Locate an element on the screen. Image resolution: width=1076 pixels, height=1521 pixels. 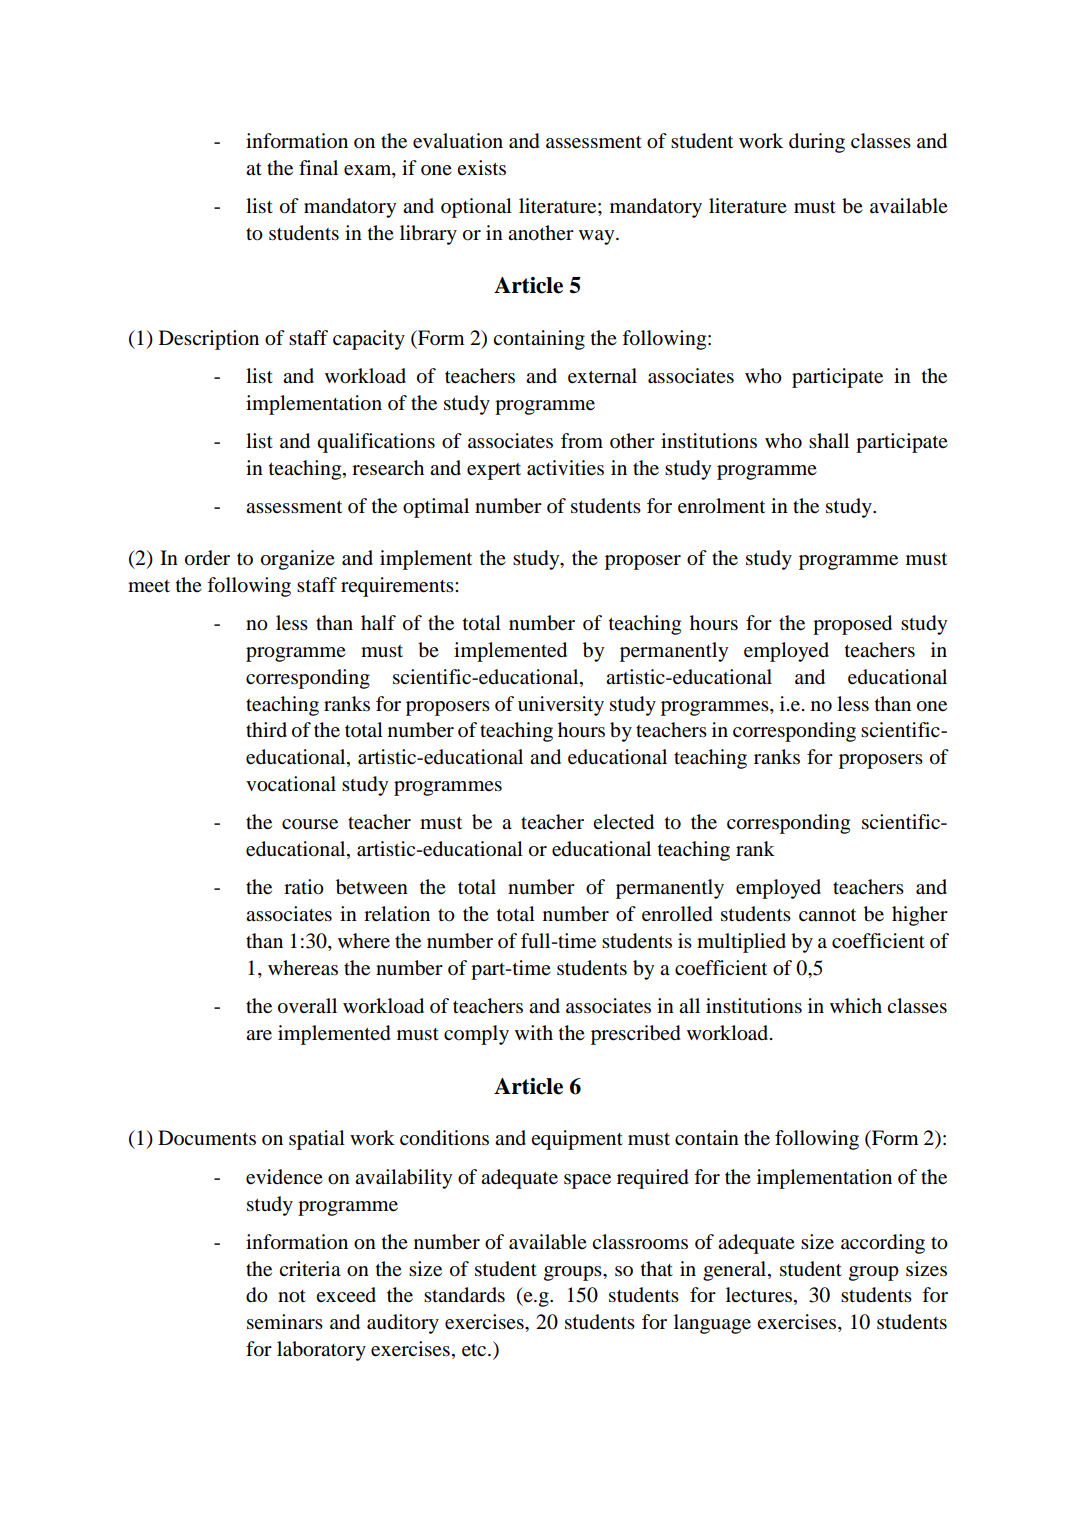
lectures is located at coordinates (760, 1296).
